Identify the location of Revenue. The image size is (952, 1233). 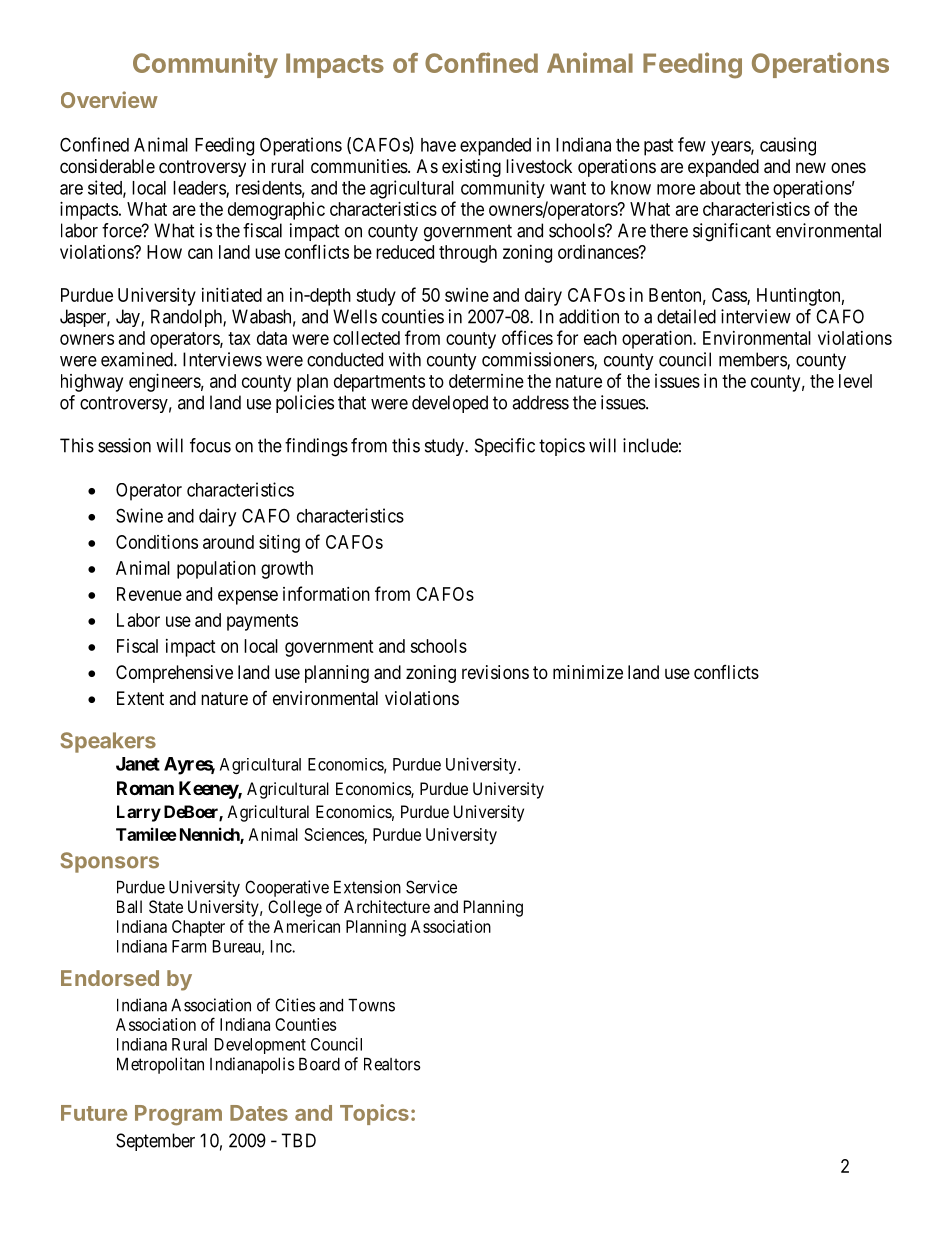
(149, 594).
